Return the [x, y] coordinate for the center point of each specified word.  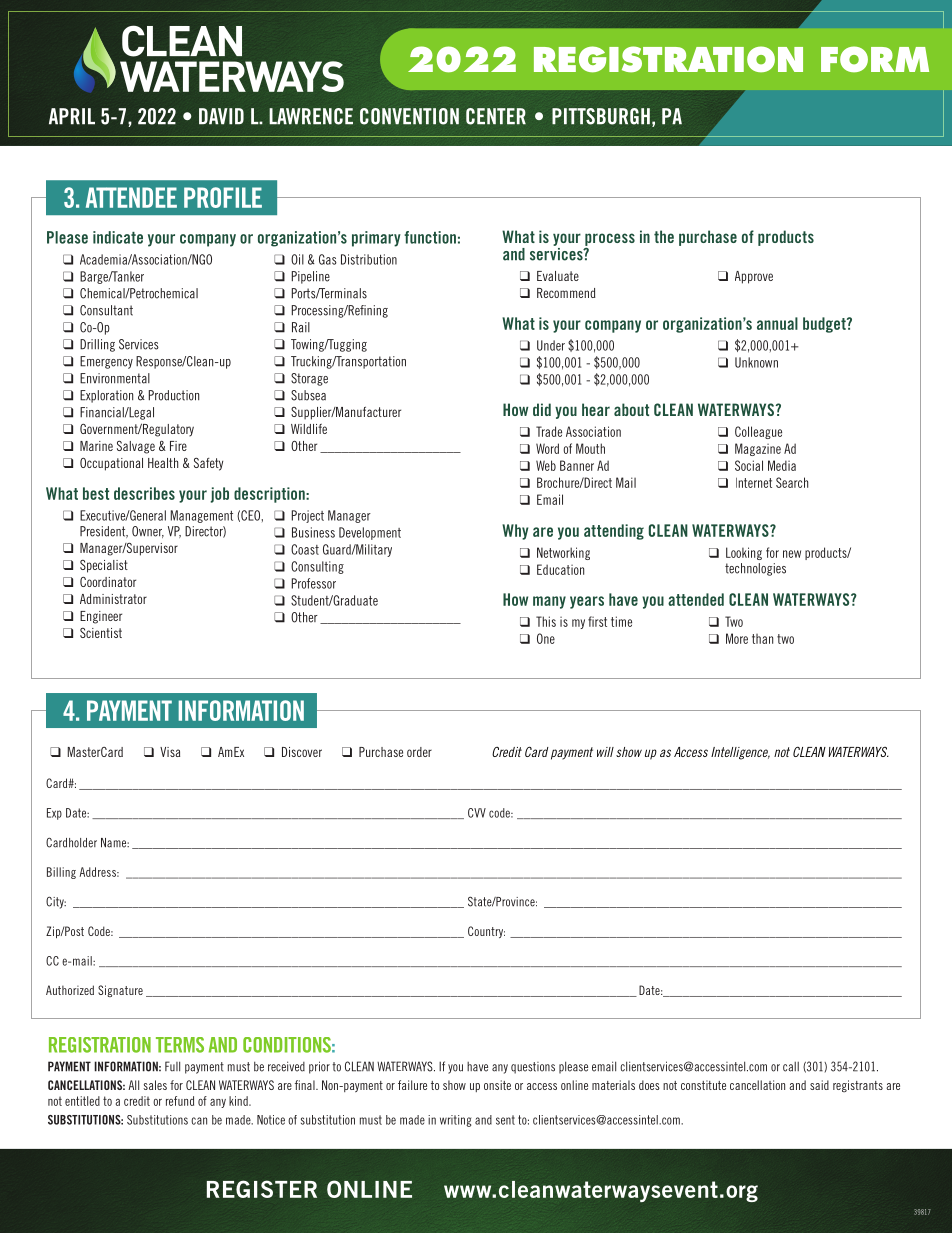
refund [180, 1101]
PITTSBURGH [601, 116]
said [819, 1085]
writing [455, 1121]
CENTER [496, 116]
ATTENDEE [131, 197]
